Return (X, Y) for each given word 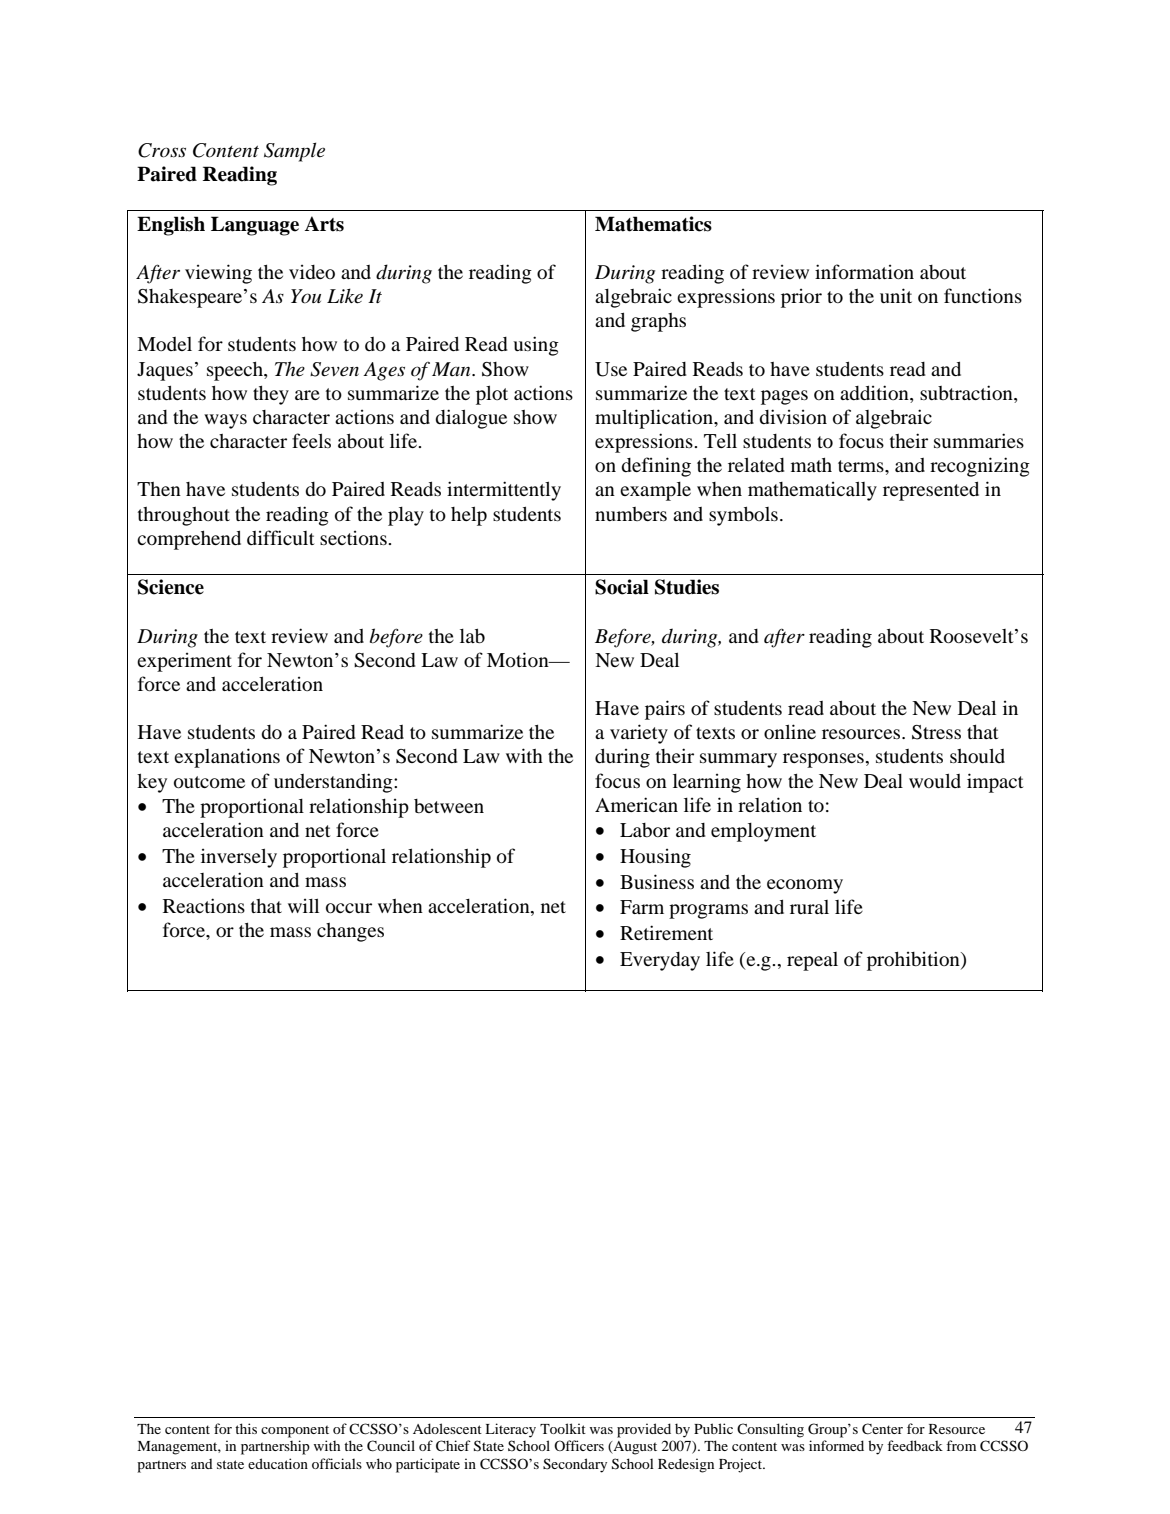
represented (931, 491)
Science (171, 587)
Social (622, 587)
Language (255, 226)
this (246, 1428)
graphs (658, 322)
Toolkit (563, 1428)
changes (350, 932)
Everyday (660, 961)
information (864, 272)
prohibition (914, 961)
